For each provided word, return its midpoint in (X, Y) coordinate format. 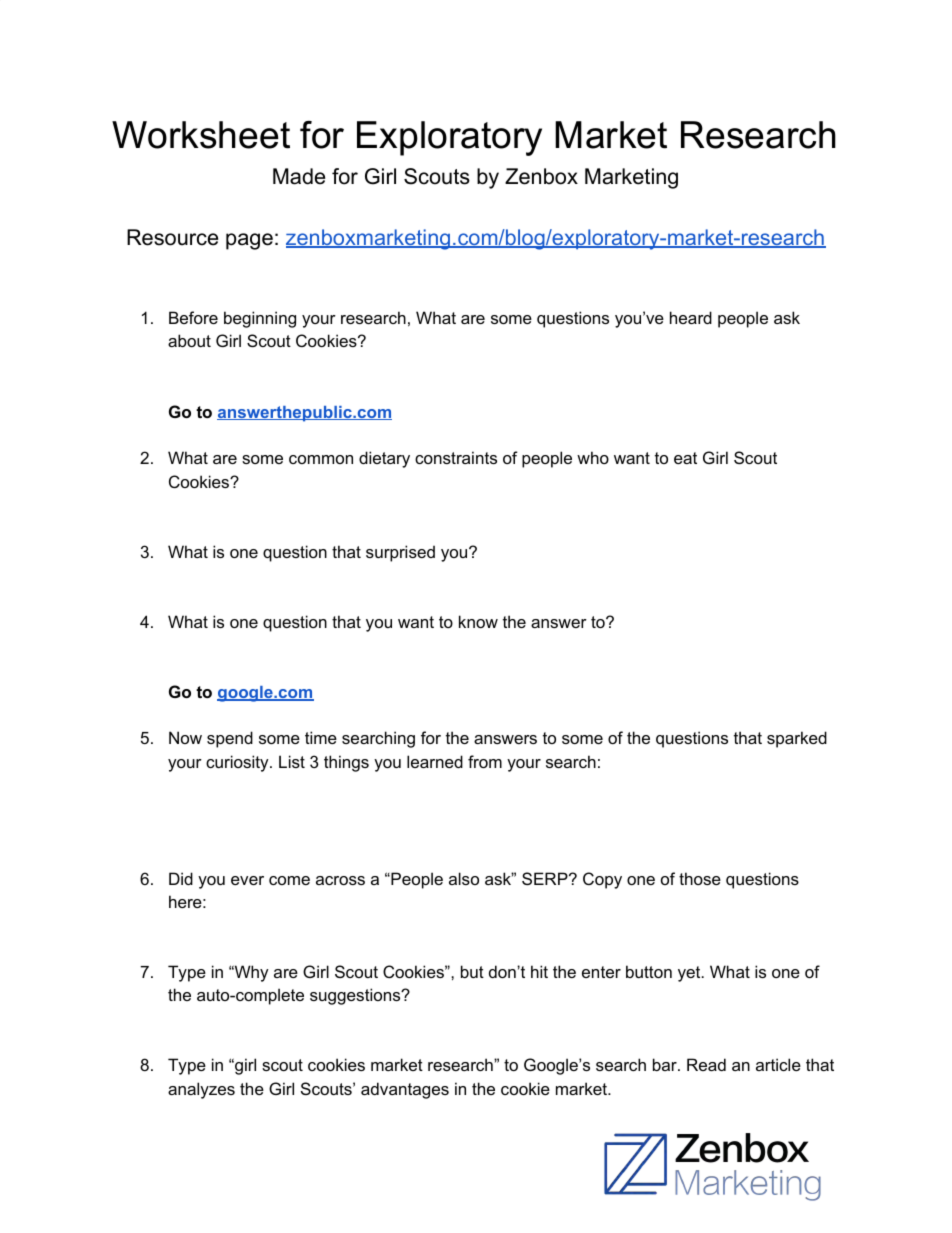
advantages (405, 1090)
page (249, 241)
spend (230, 739)
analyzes (201, 1090)
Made (299, 176)
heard (691, 317)
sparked (797, 739)
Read (706, 1064)
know (478, 621)
